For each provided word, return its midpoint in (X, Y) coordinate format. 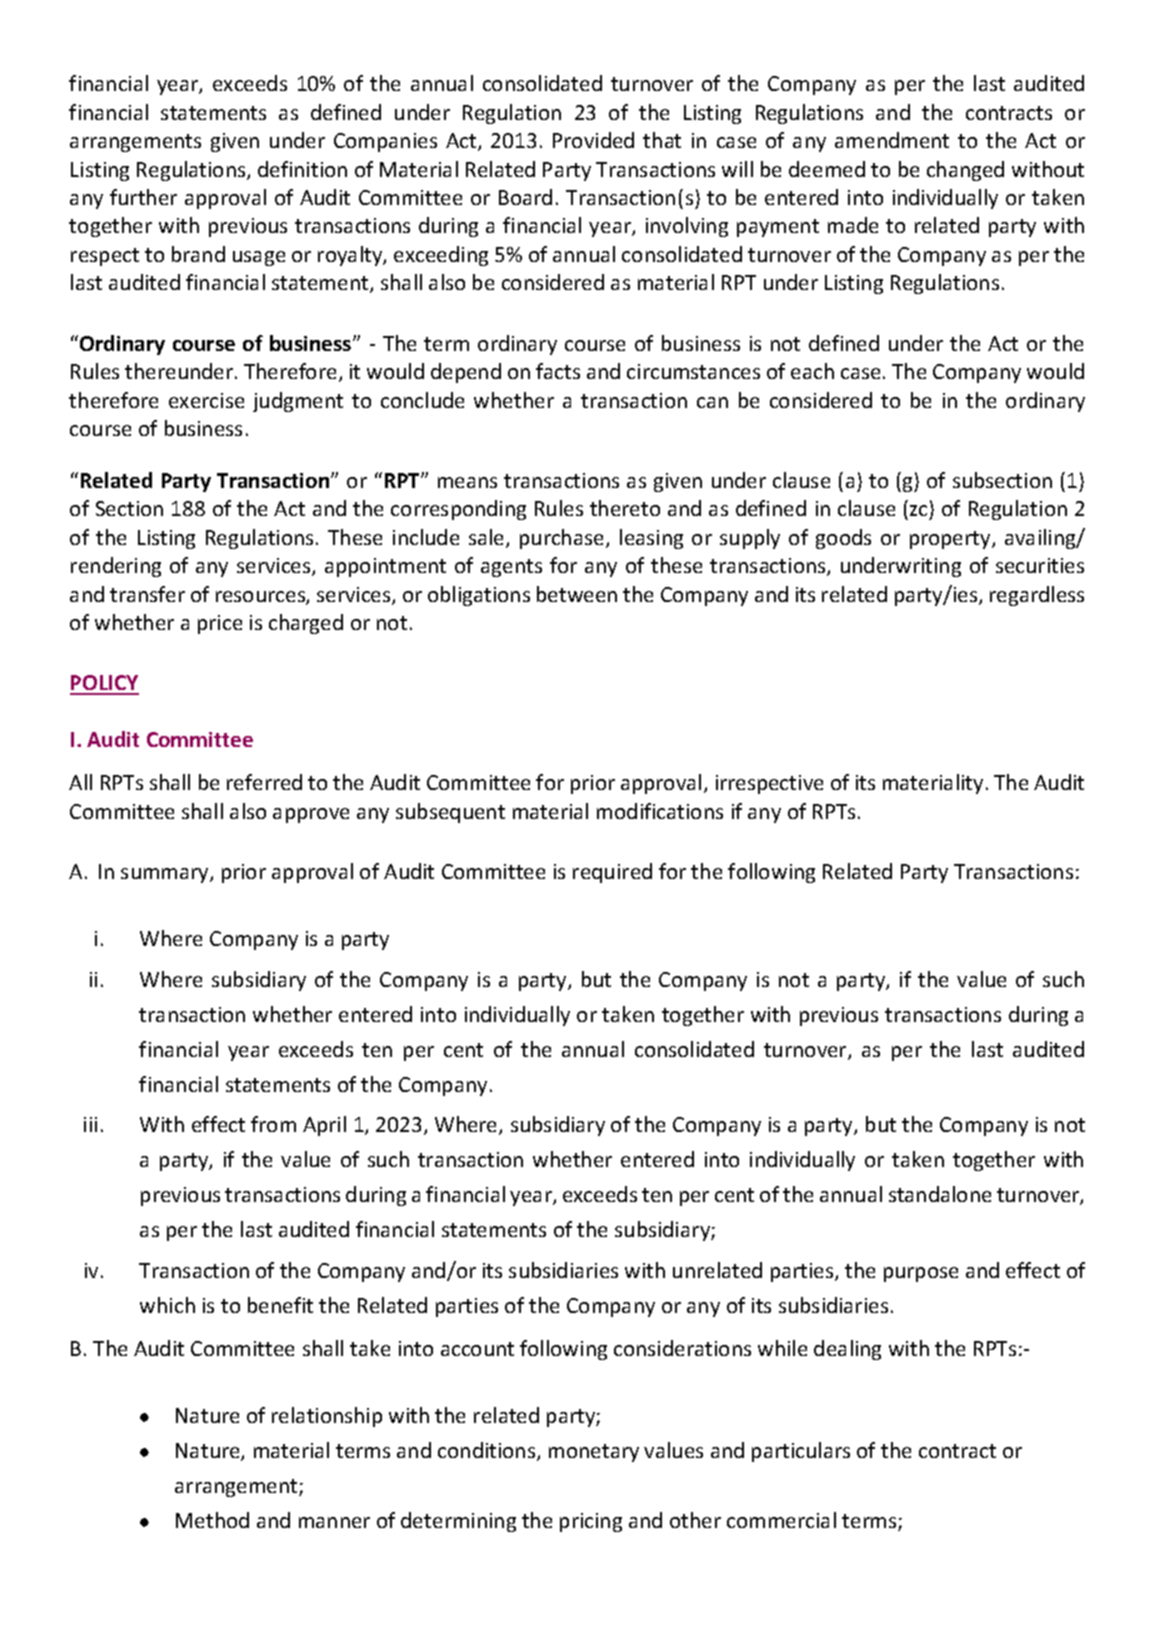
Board (525, 197)
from (273, 1124)
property (951, 540)
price (220, 624)
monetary (594, 1453)
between (577, 594)
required (612, 873)
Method (212, 1520)
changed (965, 171)
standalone (940, 1194)
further (143, 197)
